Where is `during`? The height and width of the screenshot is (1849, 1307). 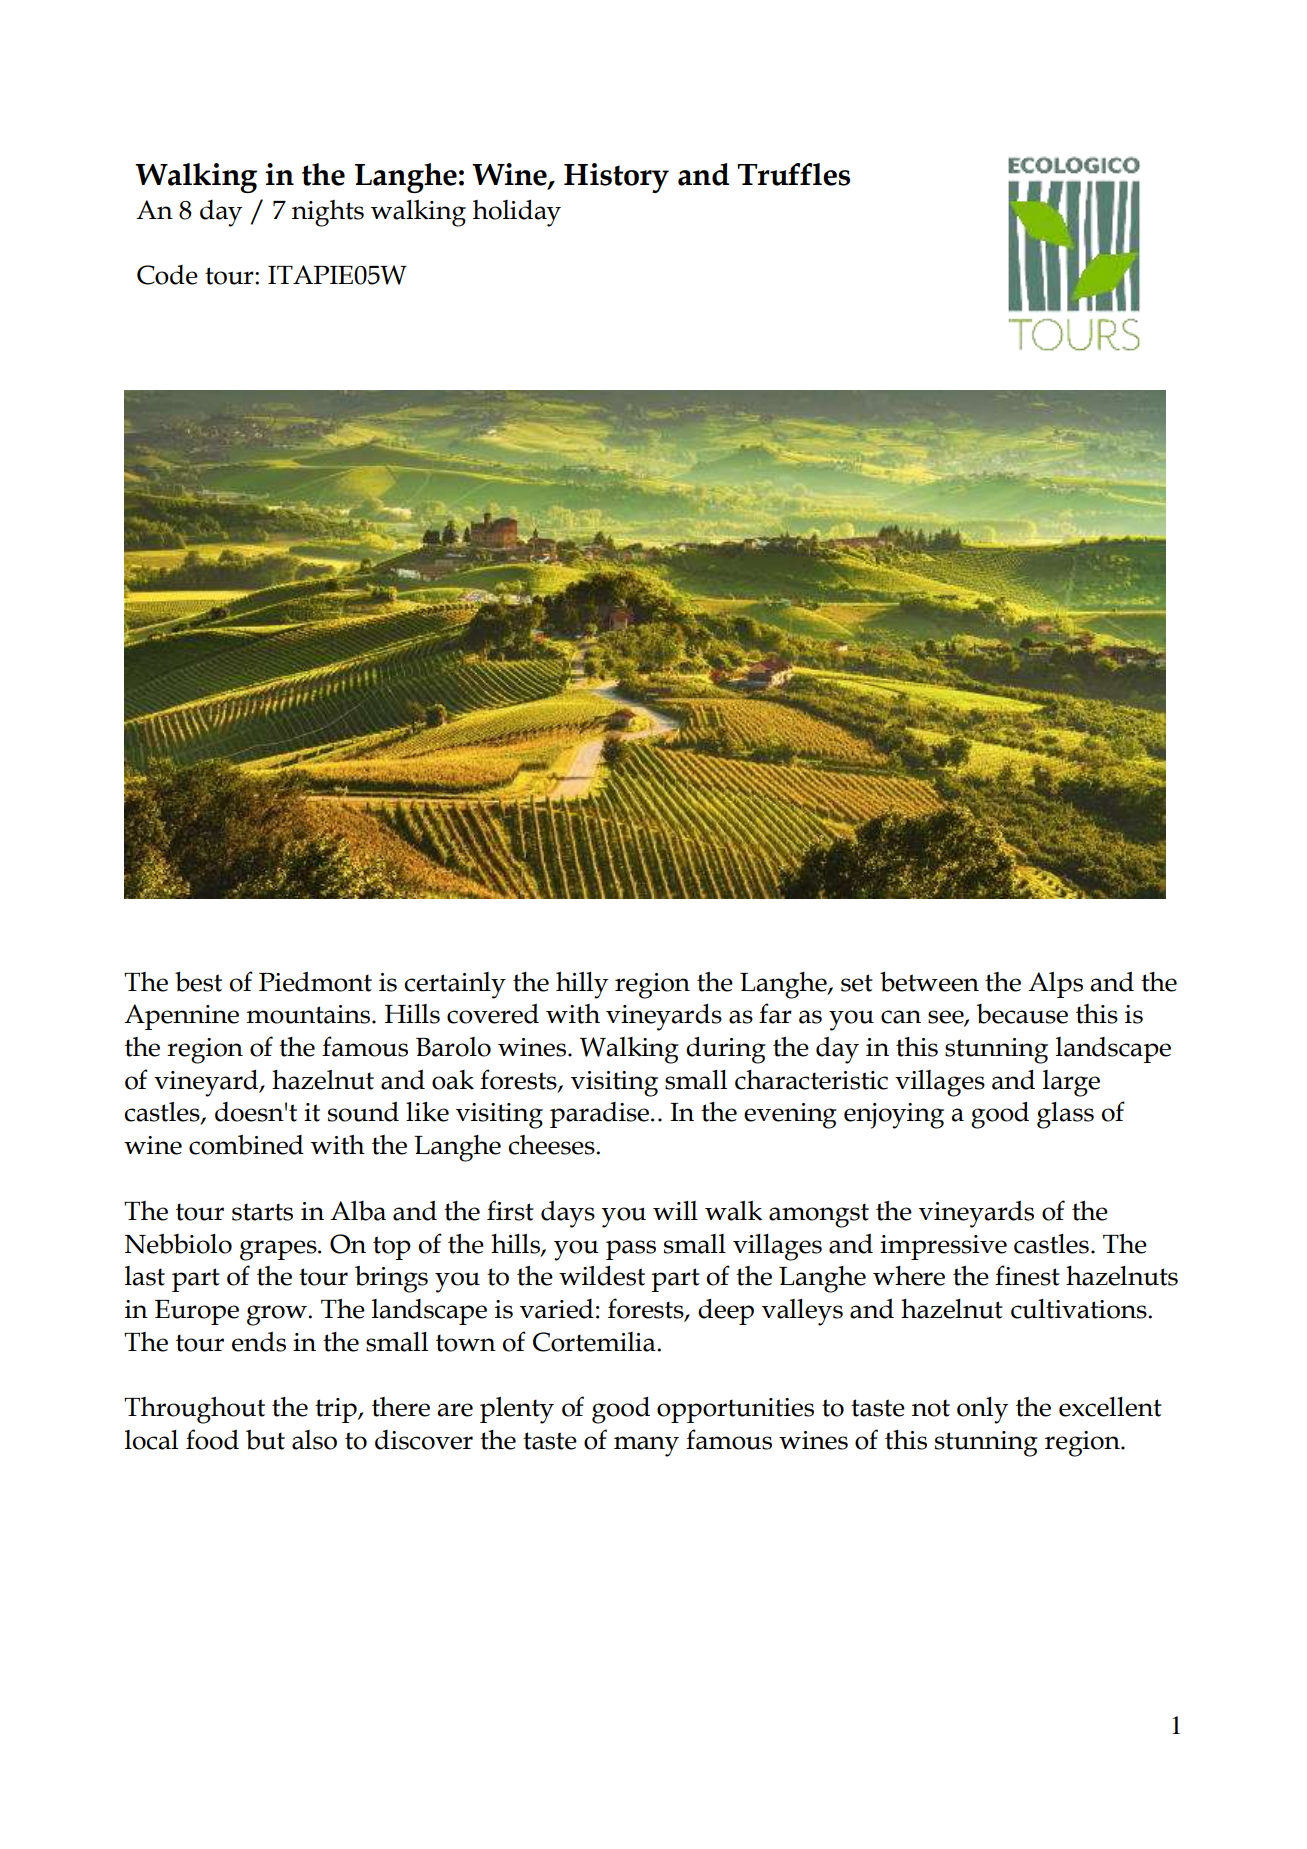 during is located at coordinates (726, 1050).
